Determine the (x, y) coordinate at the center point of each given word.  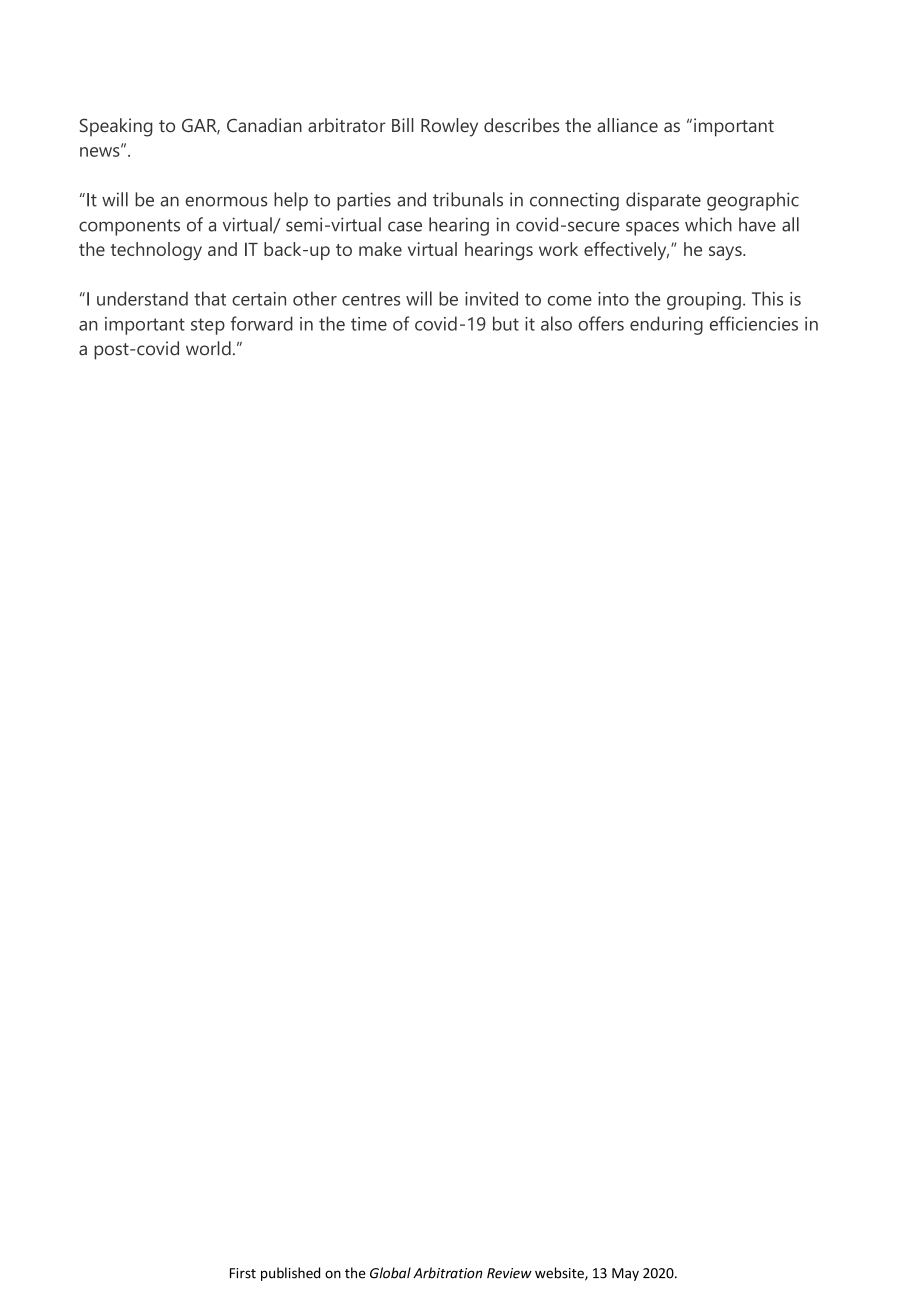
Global (390, 1273)
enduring (666, 325)
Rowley (449, 127)
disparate (663, 201)
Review (509, 1273)
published (290, 1274)
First (243, 1273)
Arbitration (447, 1273)
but (506, 323)
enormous (226, 201)
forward (262, 323)
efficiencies (754, 323)
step (208, 326)
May (625, 1274)
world (208, 348)
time (369, 324)
